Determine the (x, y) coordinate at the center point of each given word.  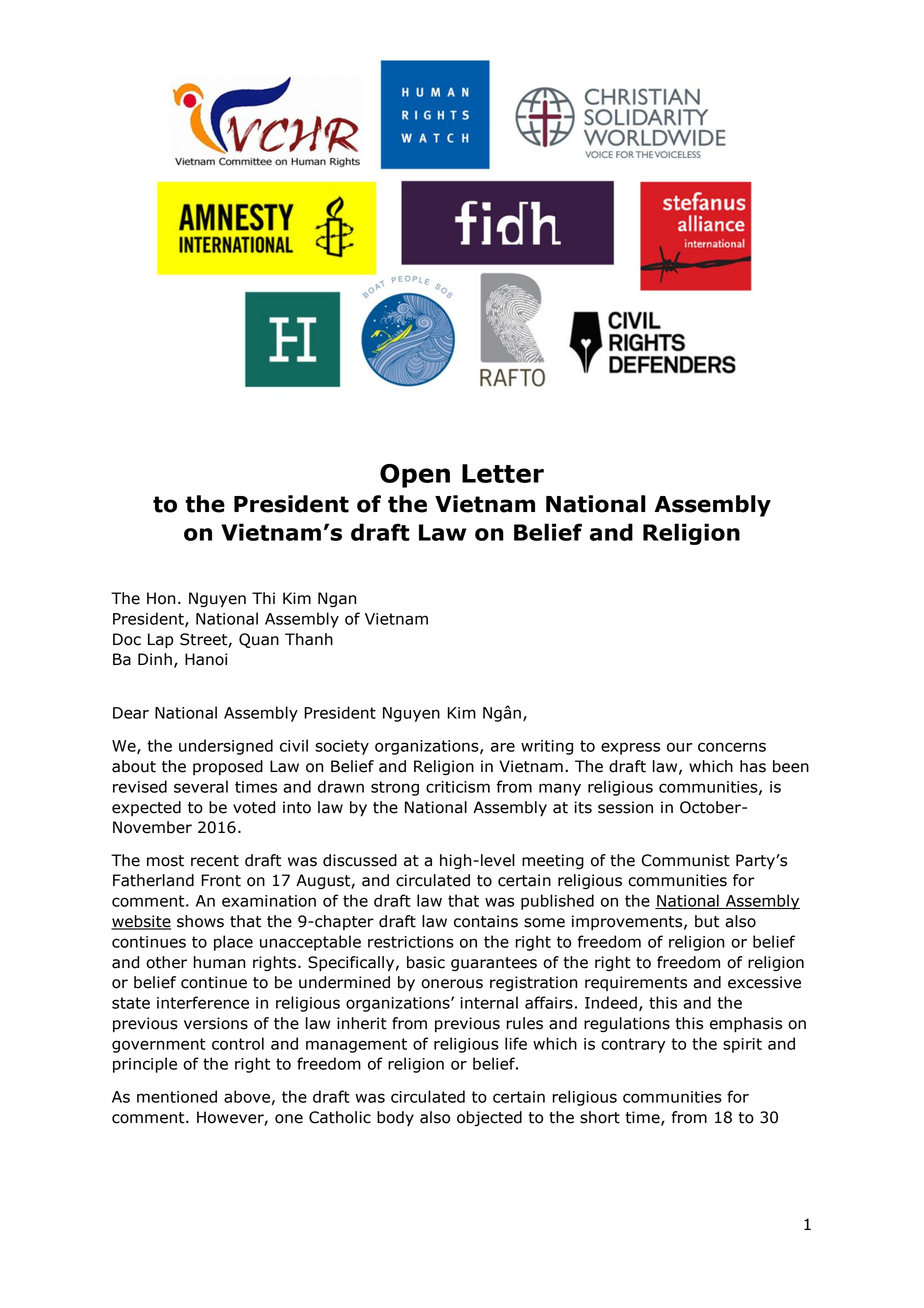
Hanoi (206, 659)
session (625, 807)
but (707, 921)
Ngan (337, 599)
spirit (742, 1045)
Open (415, 476)
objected (489, 1119)
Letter (503, 473)
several (201, 786)
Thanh (309, 639)
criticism (458, 787)
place (233, 943)
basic (426, 962)
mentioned (177, 1096)
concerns (732, 747)
